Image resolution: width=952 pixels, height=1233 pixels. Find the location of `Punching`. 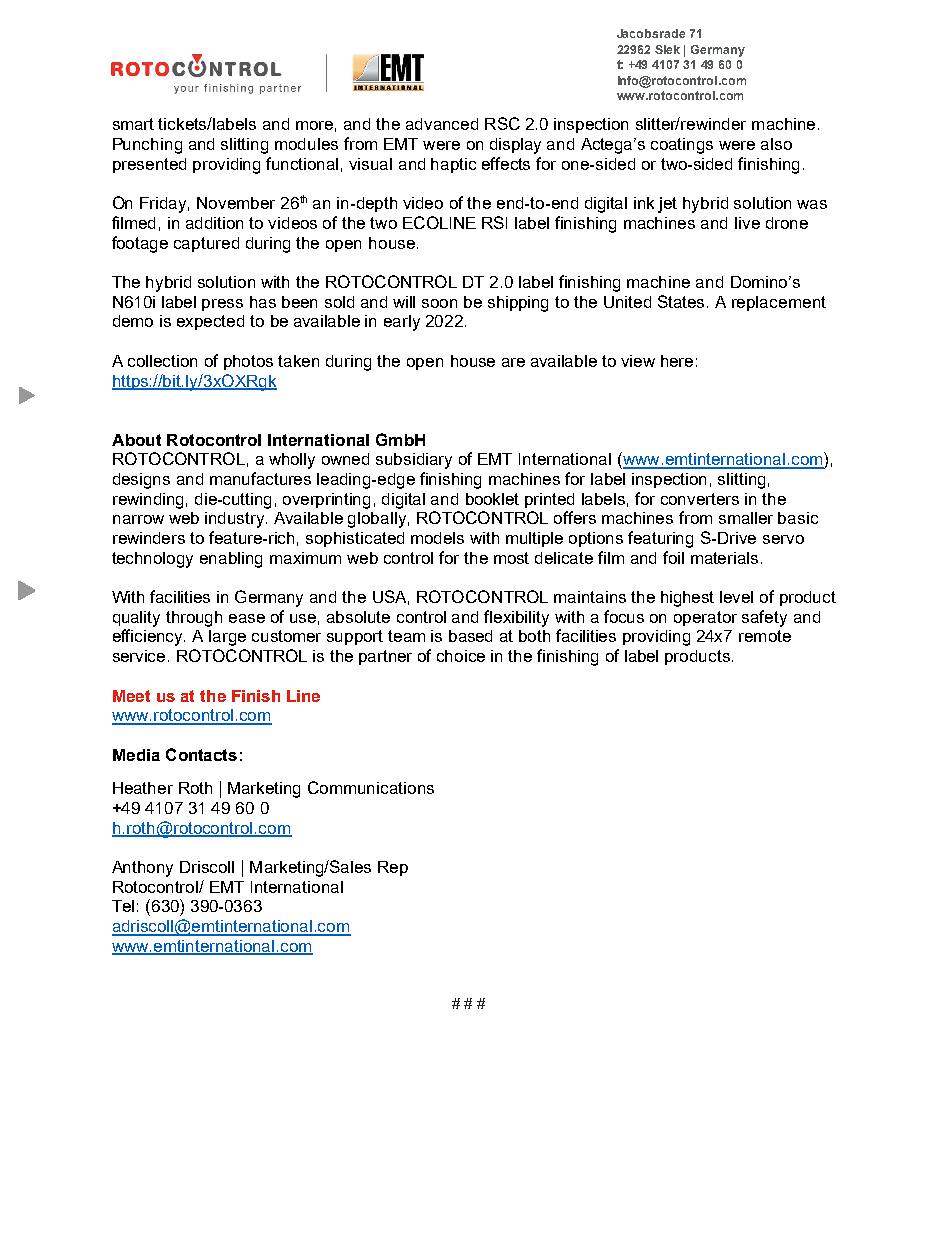

Punching is located at coordinates (147, 146).
